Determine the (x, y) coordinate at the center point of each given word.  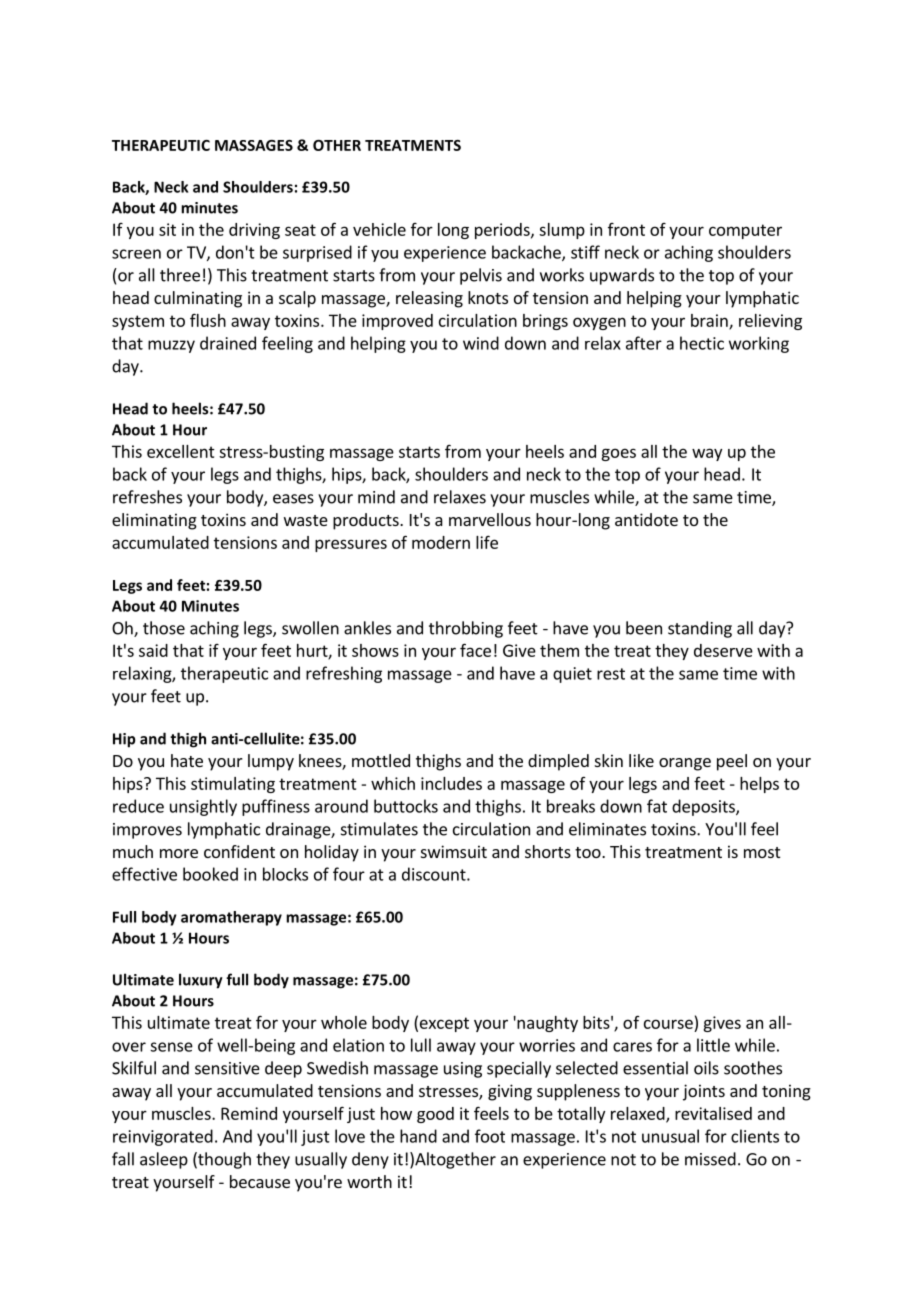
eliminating (154, 521)
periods (503, 231)
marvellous (490, 519)
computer (745, 231)
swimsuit (454, 851)
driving (254, 231)
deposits (704, 807)
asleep (164, 1160)
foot (490, 1136)
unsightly (203, 807)
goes (618, 454)
